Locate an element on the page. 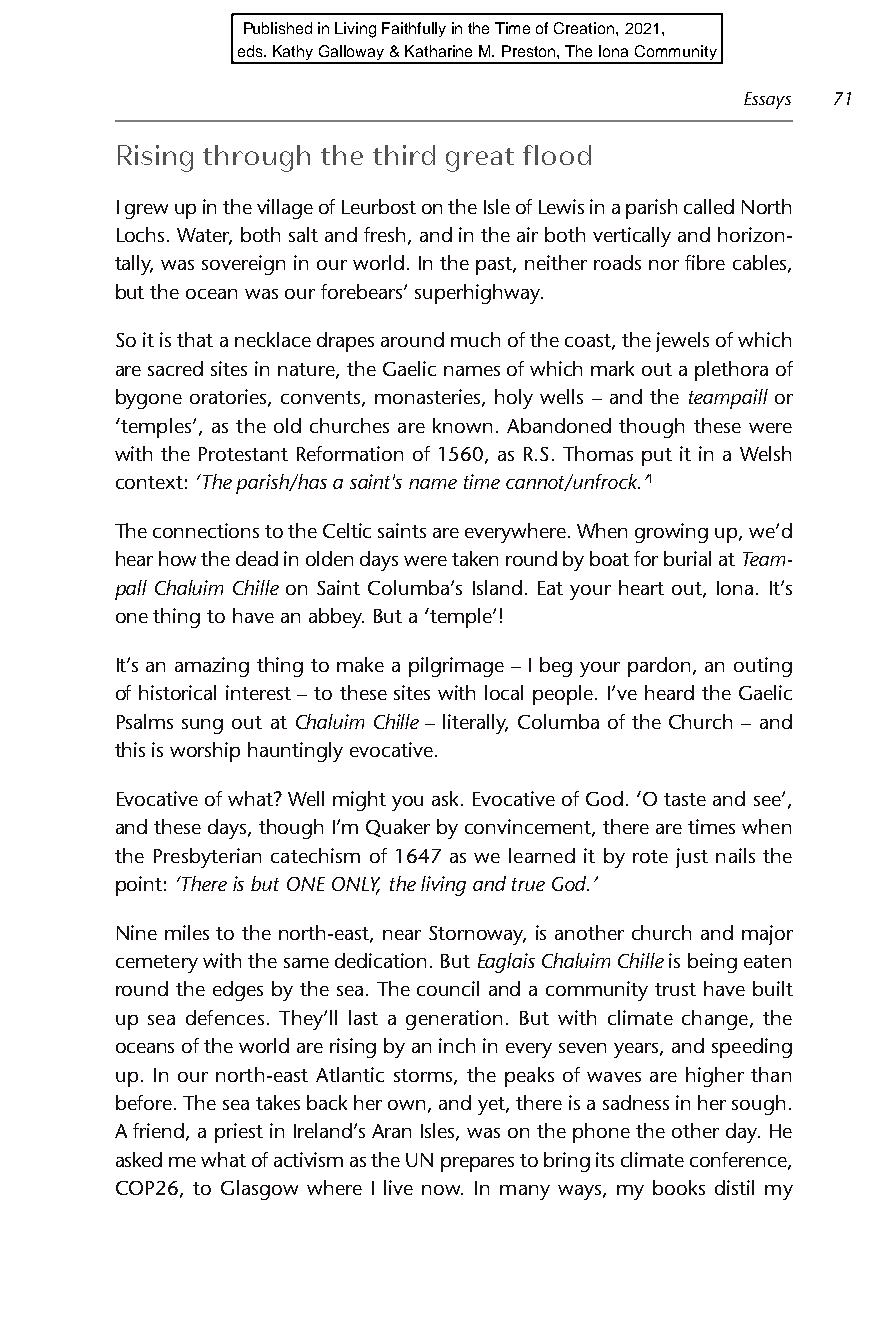 This page has height=1322, width=896. just is located at coordinates (692, 858).
